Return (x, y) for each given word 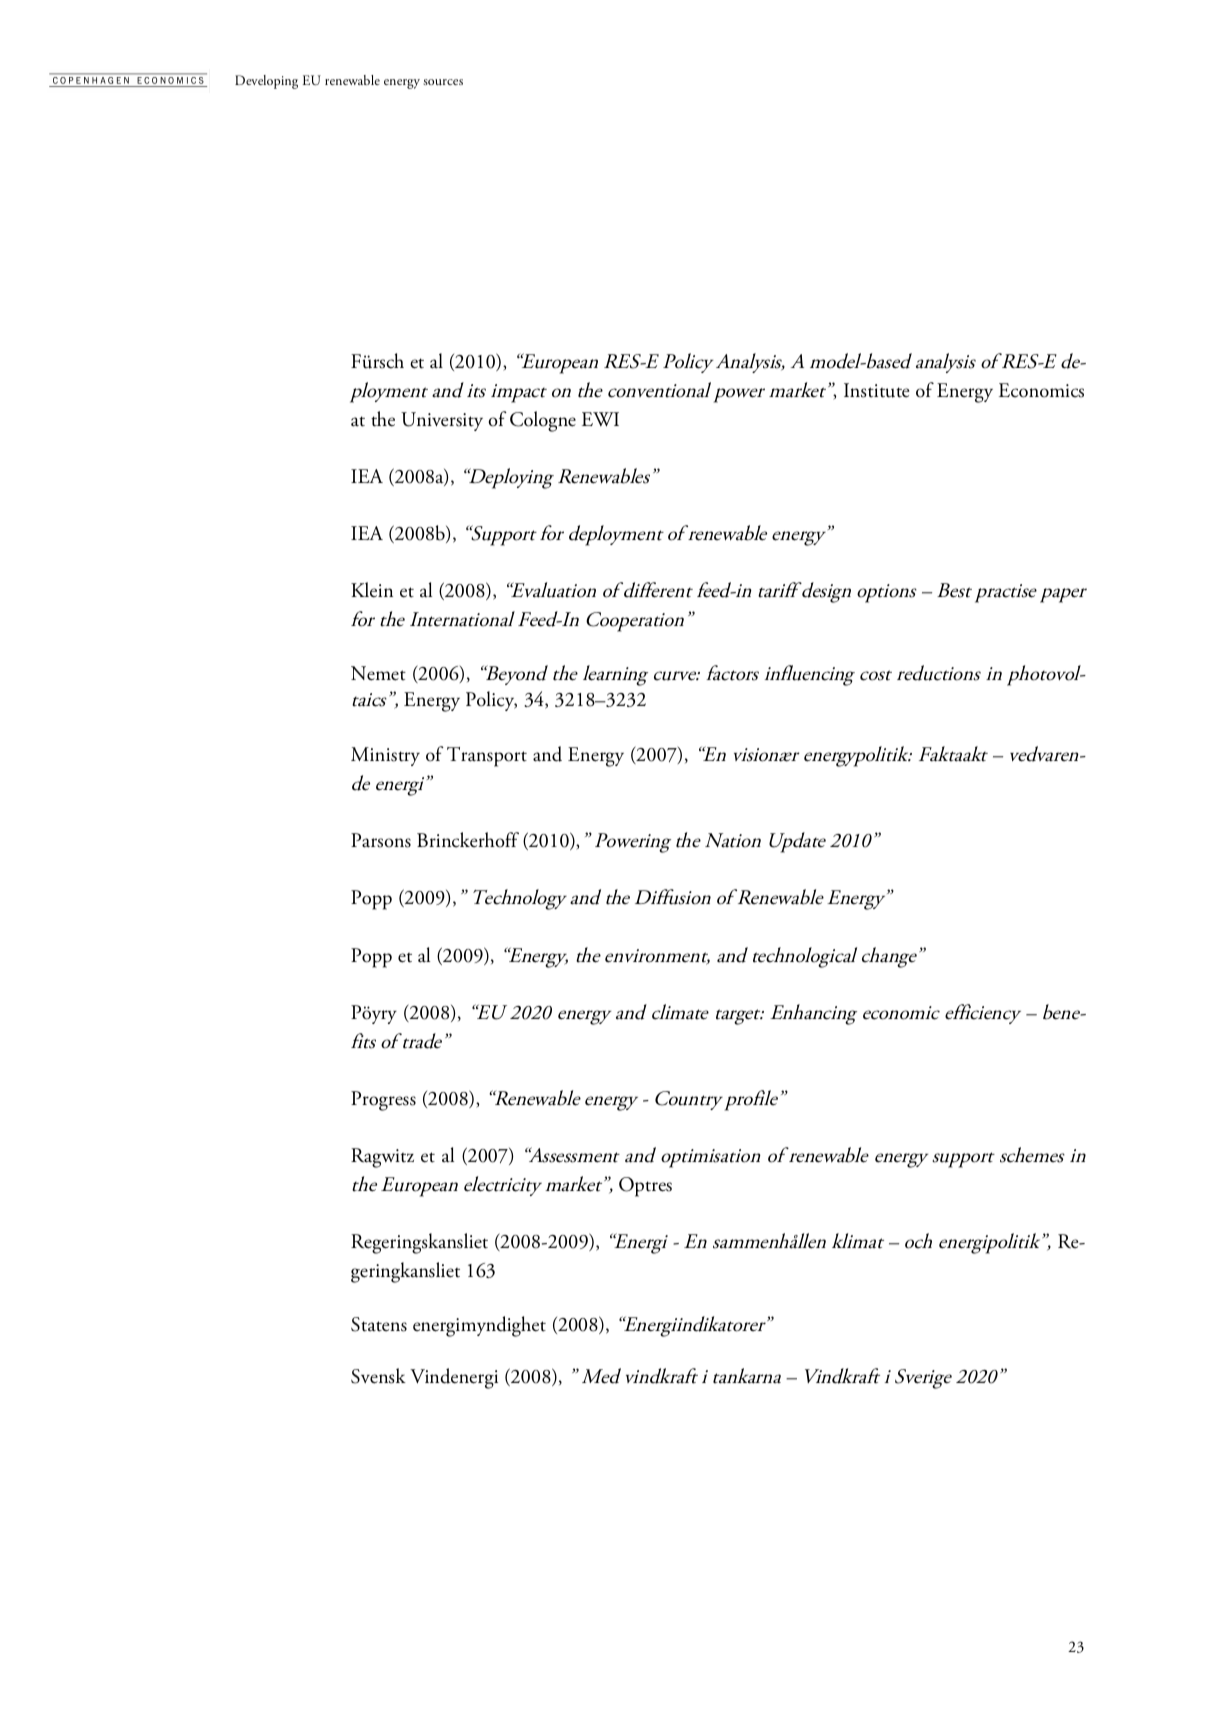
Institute (876, 390)
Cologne (543, 421)
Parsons (381, 840)
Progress (383, 1101)
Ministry (385, 756)
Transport (487, 757)
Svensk (378, 1376)
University (442, 421)
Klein (372, 590)
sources (443, 82)
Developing (266, 82)
